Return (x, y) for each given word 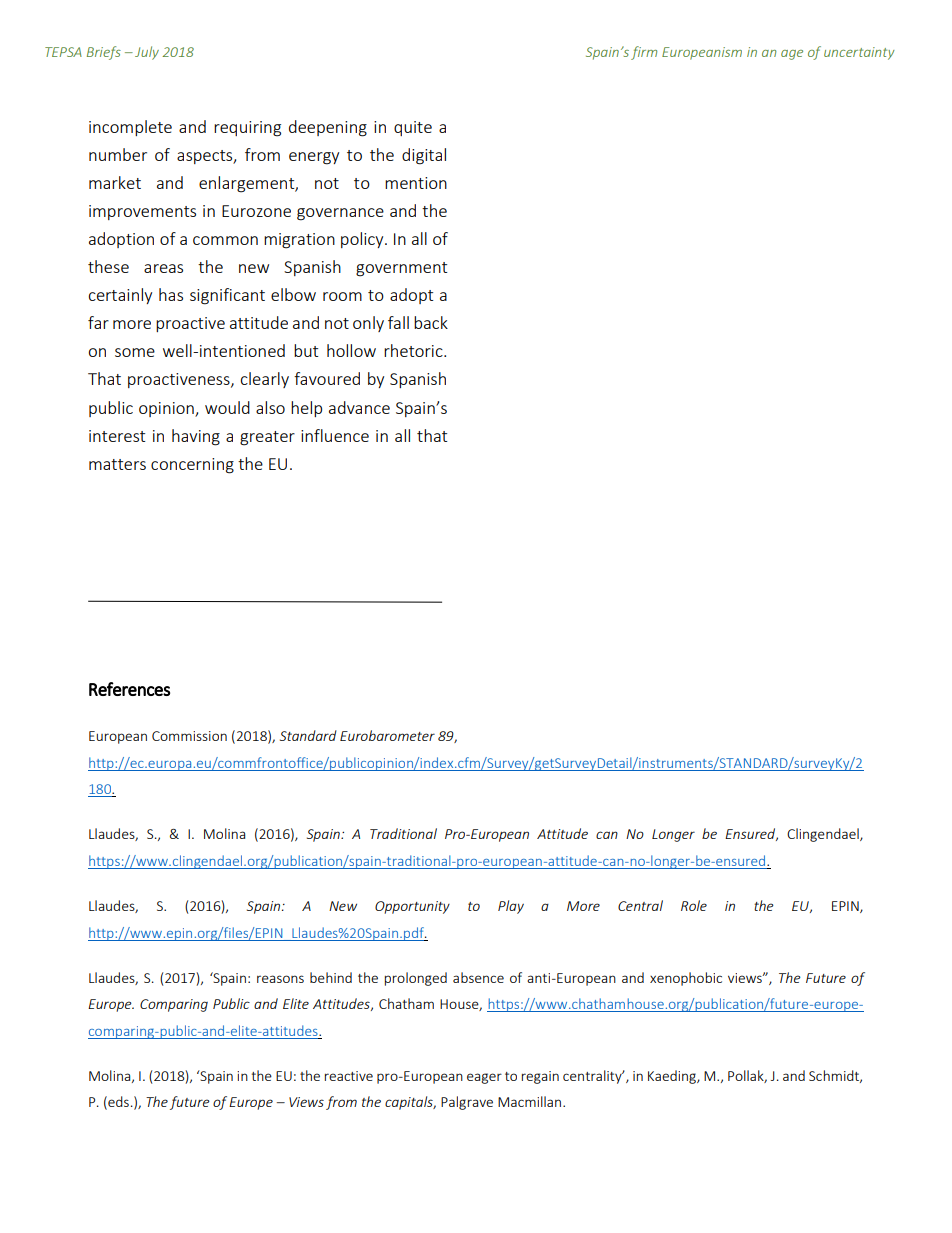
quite (413, 128)
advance (359, 407)
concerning (192, 466)
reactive (349, 1076)
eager (484, 1078)
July (147, 53)
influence (335, 435)
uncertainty (859, 53)
